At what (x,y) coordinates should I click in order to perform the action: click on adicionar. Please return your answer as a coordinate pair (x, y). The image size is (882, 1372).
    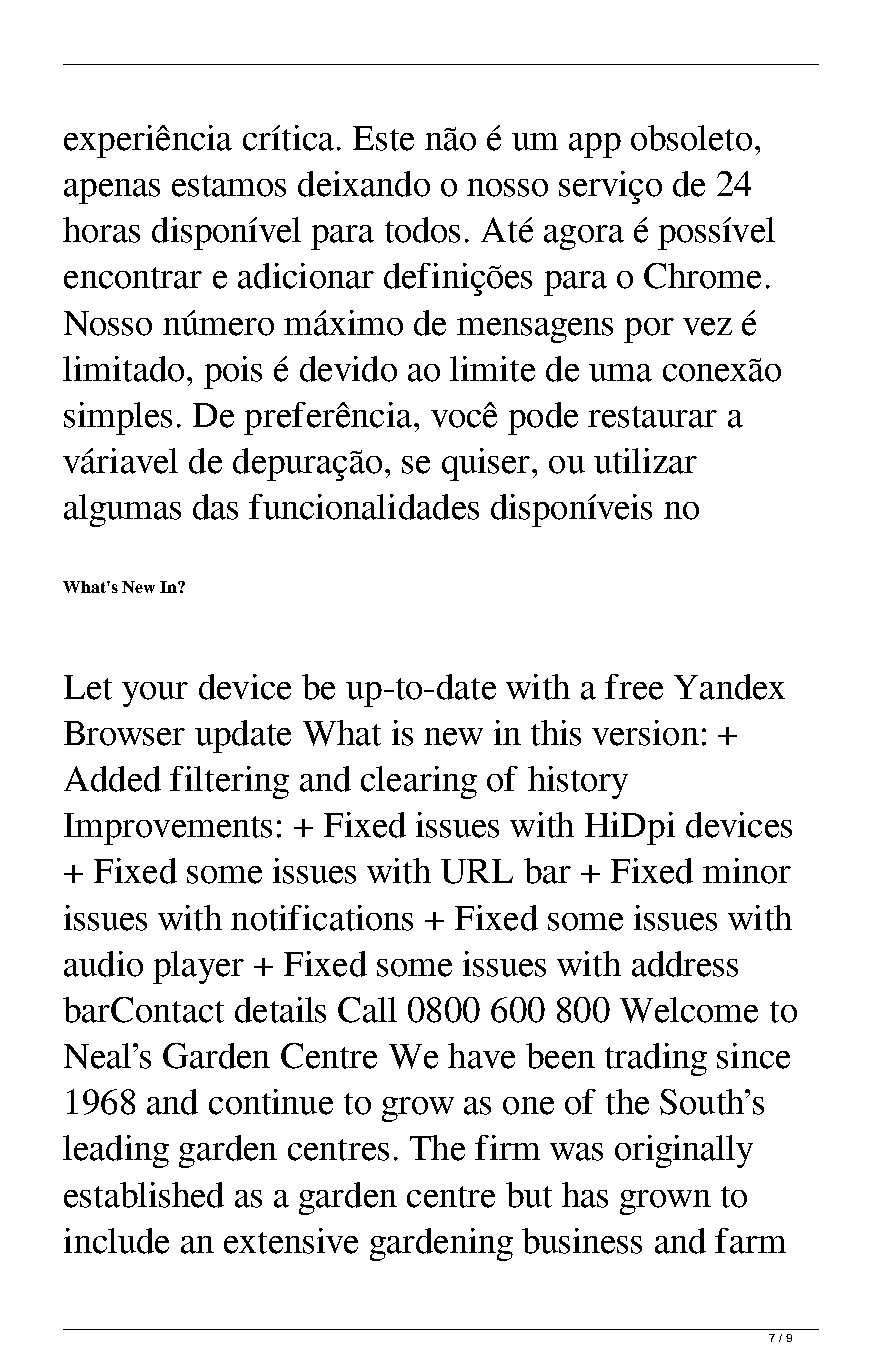
    Looking at the image, I should click on (306, 276).
